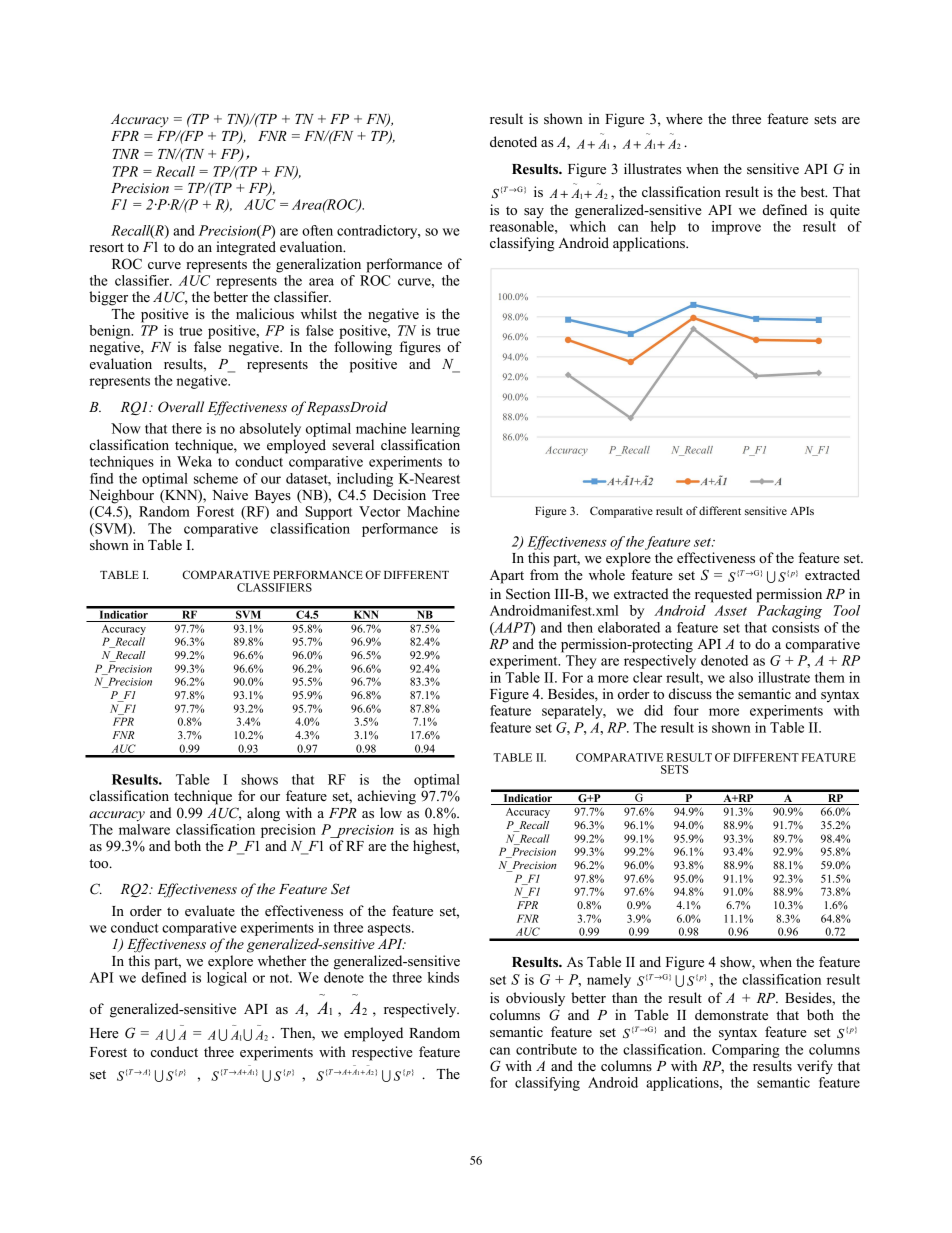 This screenshot has width=952, height=1233. Describe the element at coordinates (730, 610) in the screenshot. I see `Asset` at that location.
